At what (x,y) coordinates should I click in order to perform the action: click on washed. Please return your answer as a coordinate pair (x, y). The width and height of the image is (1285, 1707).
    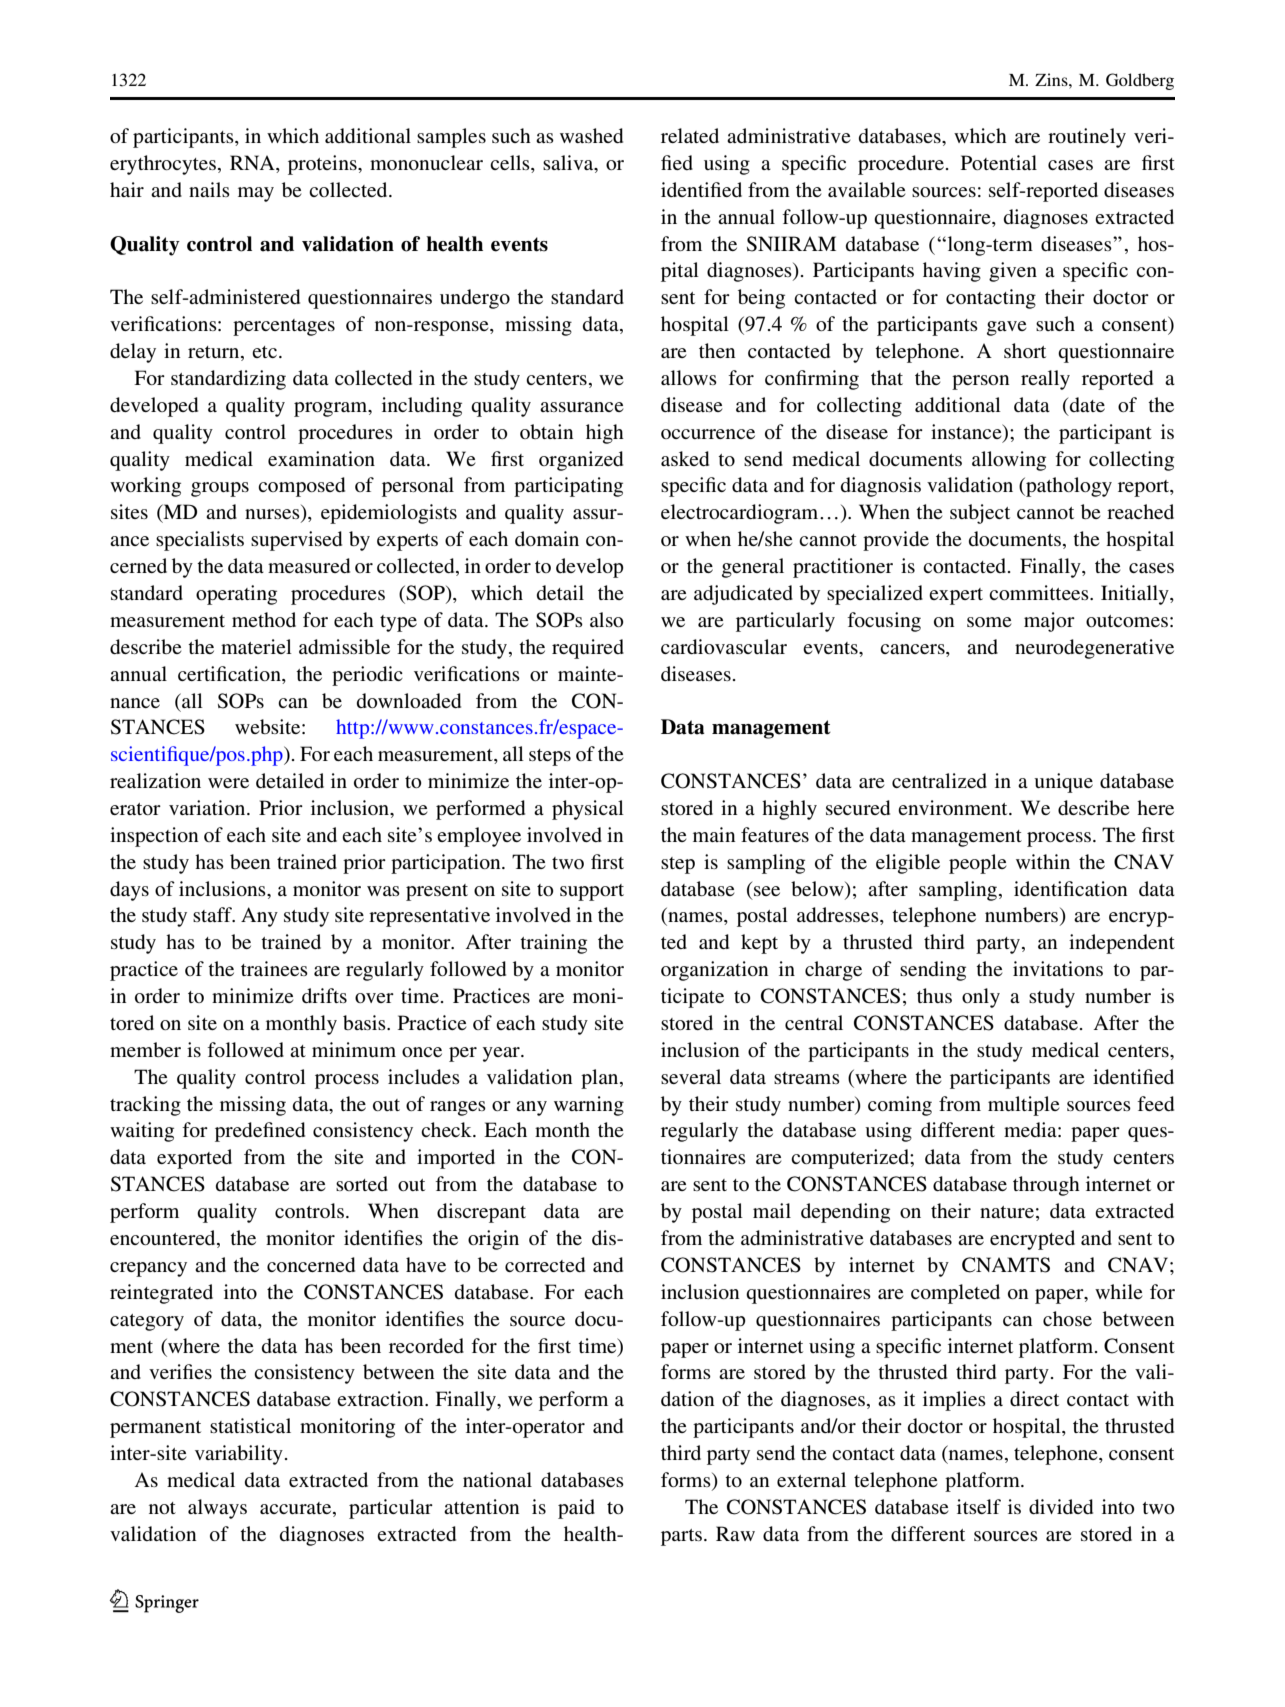
    Looking at the image, I should click on (591, 135).
